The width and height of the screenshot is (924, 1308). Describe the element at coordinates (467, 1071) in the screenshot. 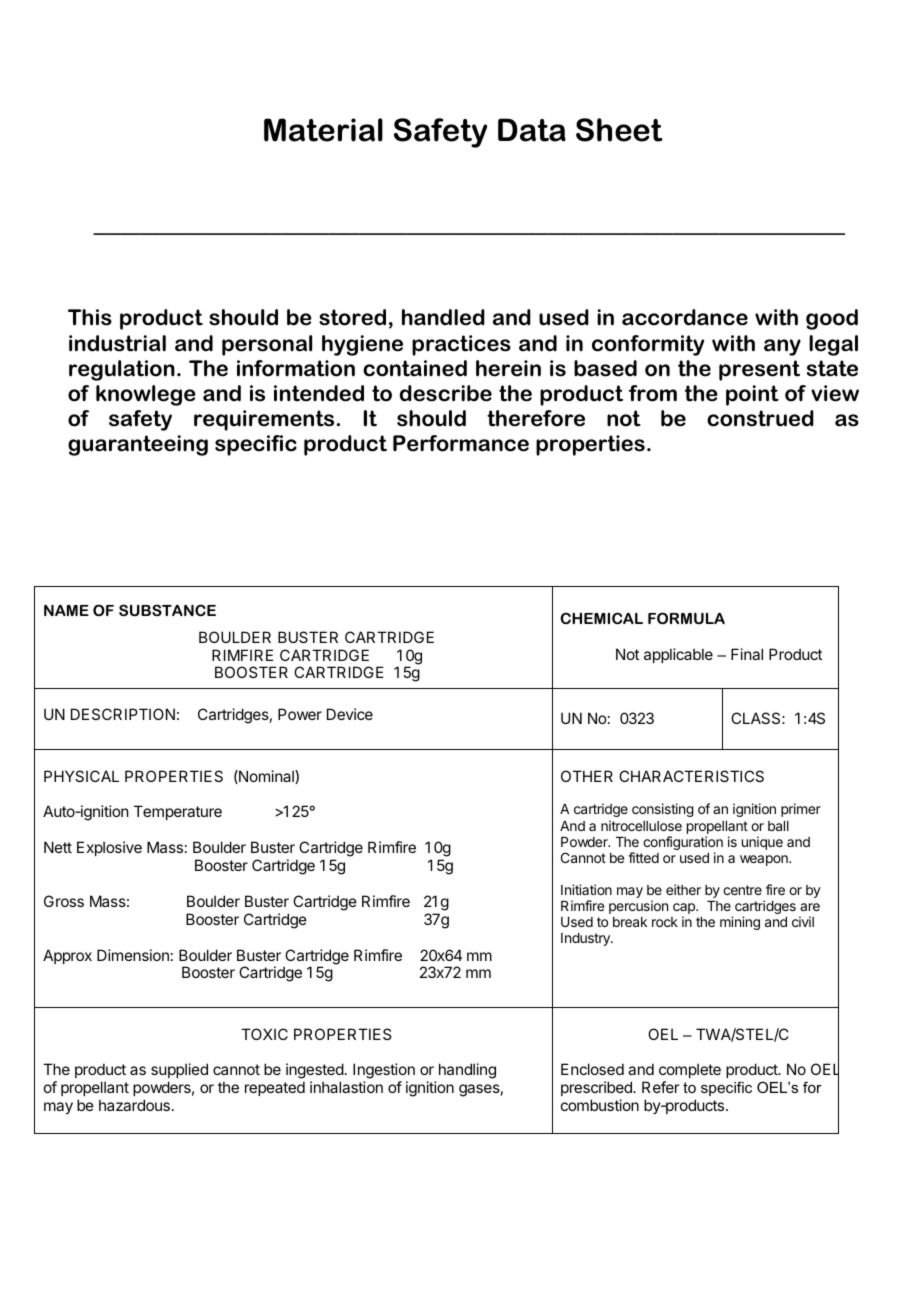

I see `handling` at that location.
